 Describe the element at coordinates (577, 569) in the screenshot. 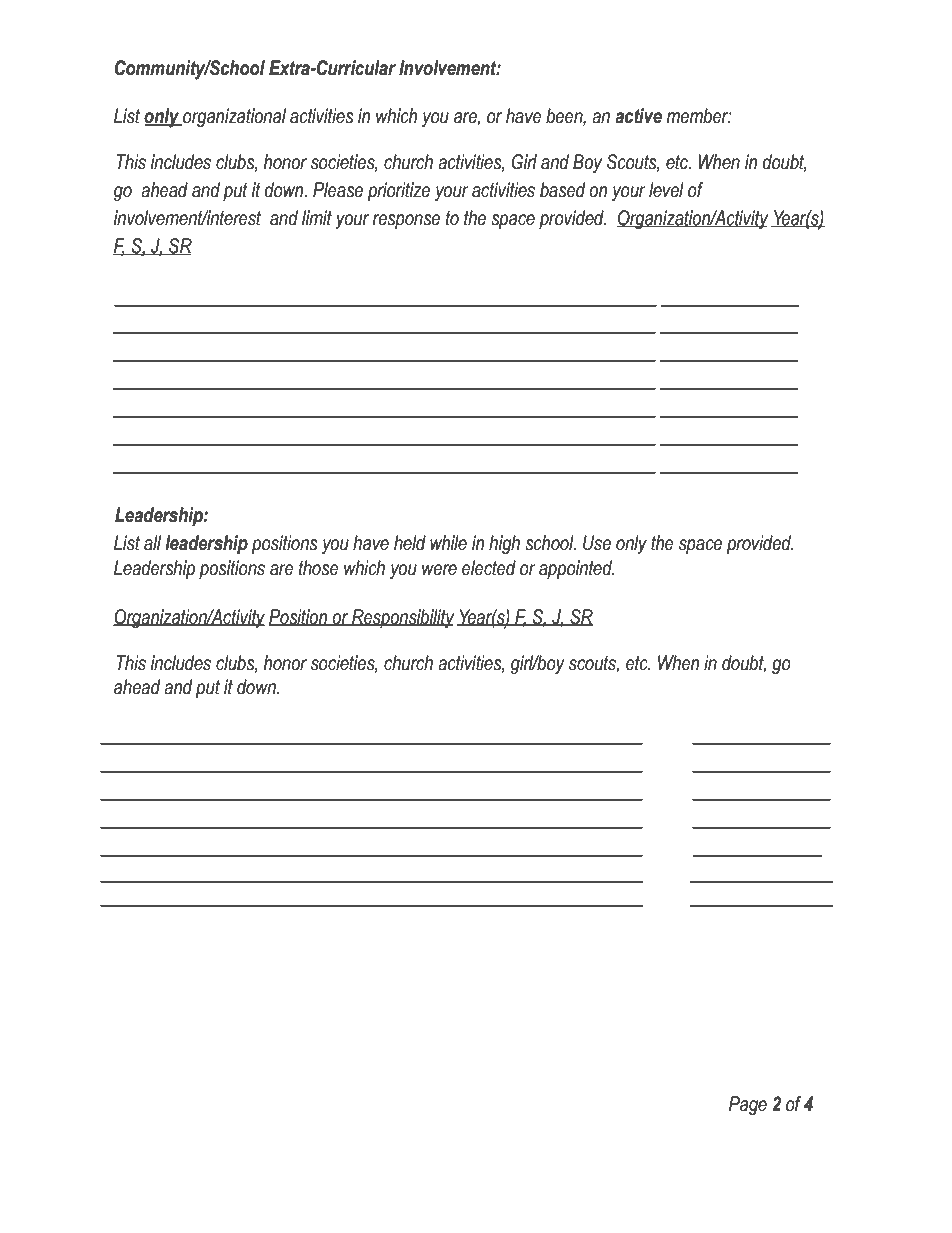

I see `appointed` at that location.
